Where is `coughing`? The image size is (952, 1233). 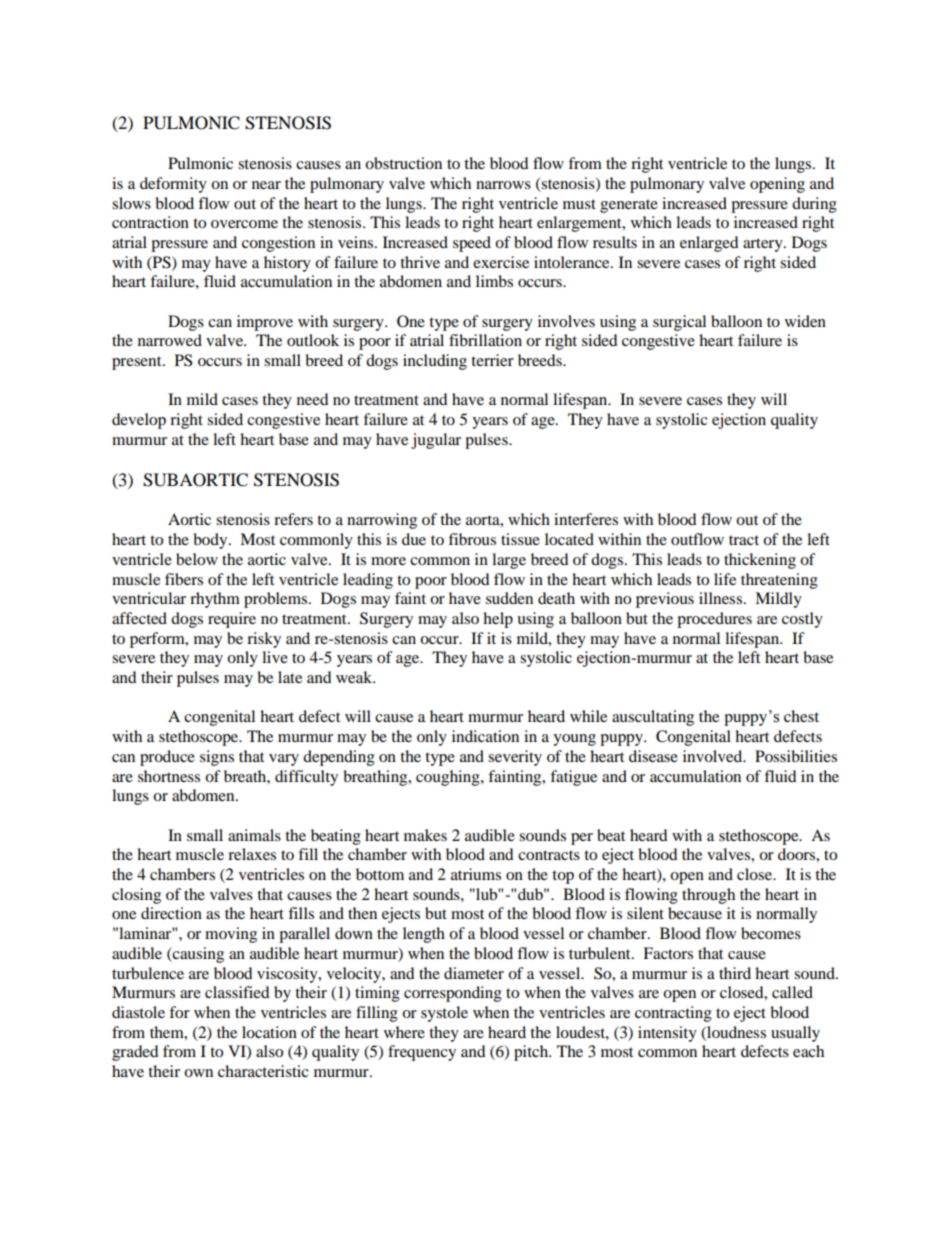 coughing is located at coordinates (449, 778).
